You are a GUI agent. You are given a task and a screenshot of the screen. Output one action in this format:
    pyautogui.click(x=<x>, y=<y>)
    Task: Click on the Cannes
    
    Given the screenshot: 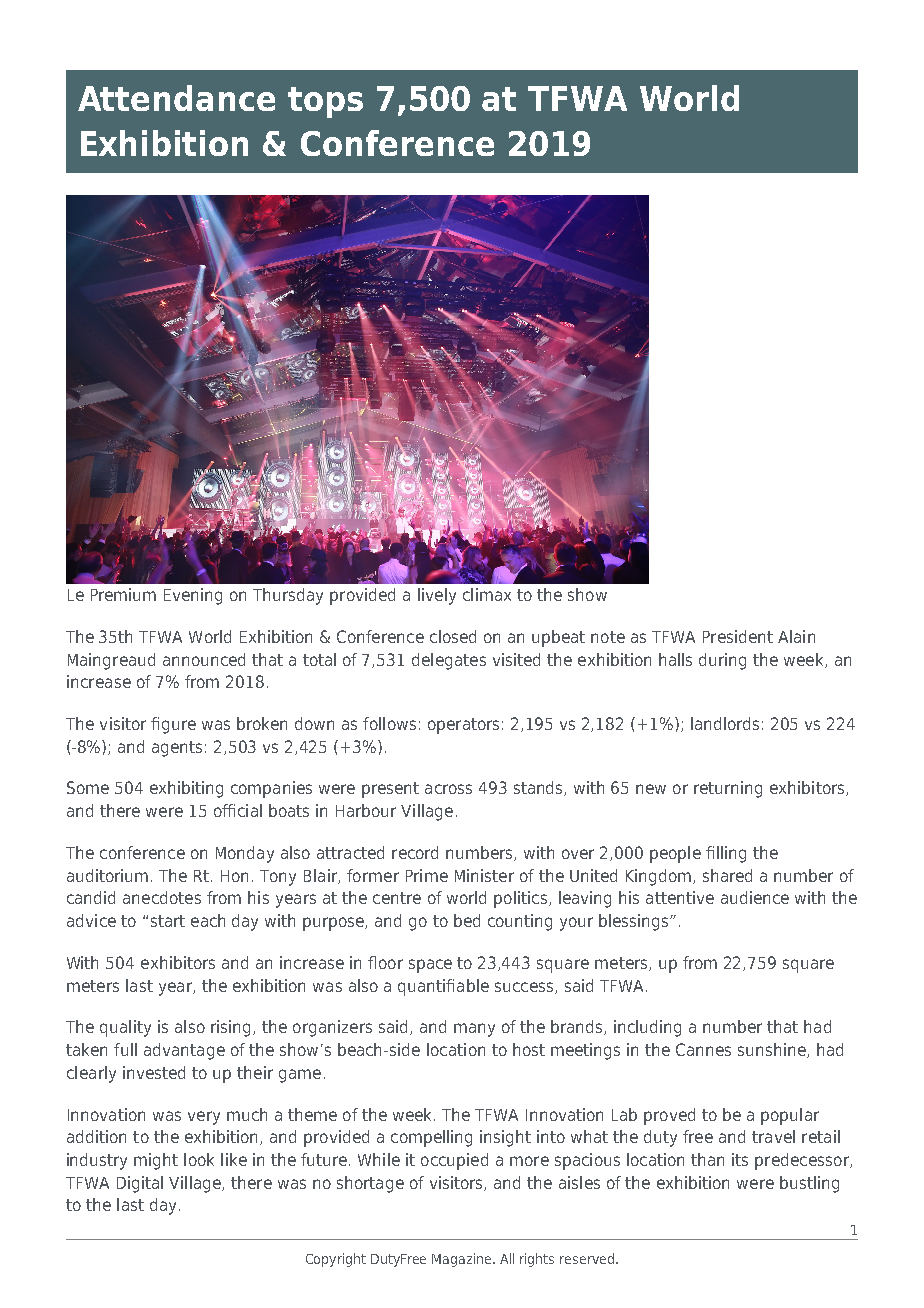 What is the action you would take?
    pyautogui.click(x=703, y=1049)
